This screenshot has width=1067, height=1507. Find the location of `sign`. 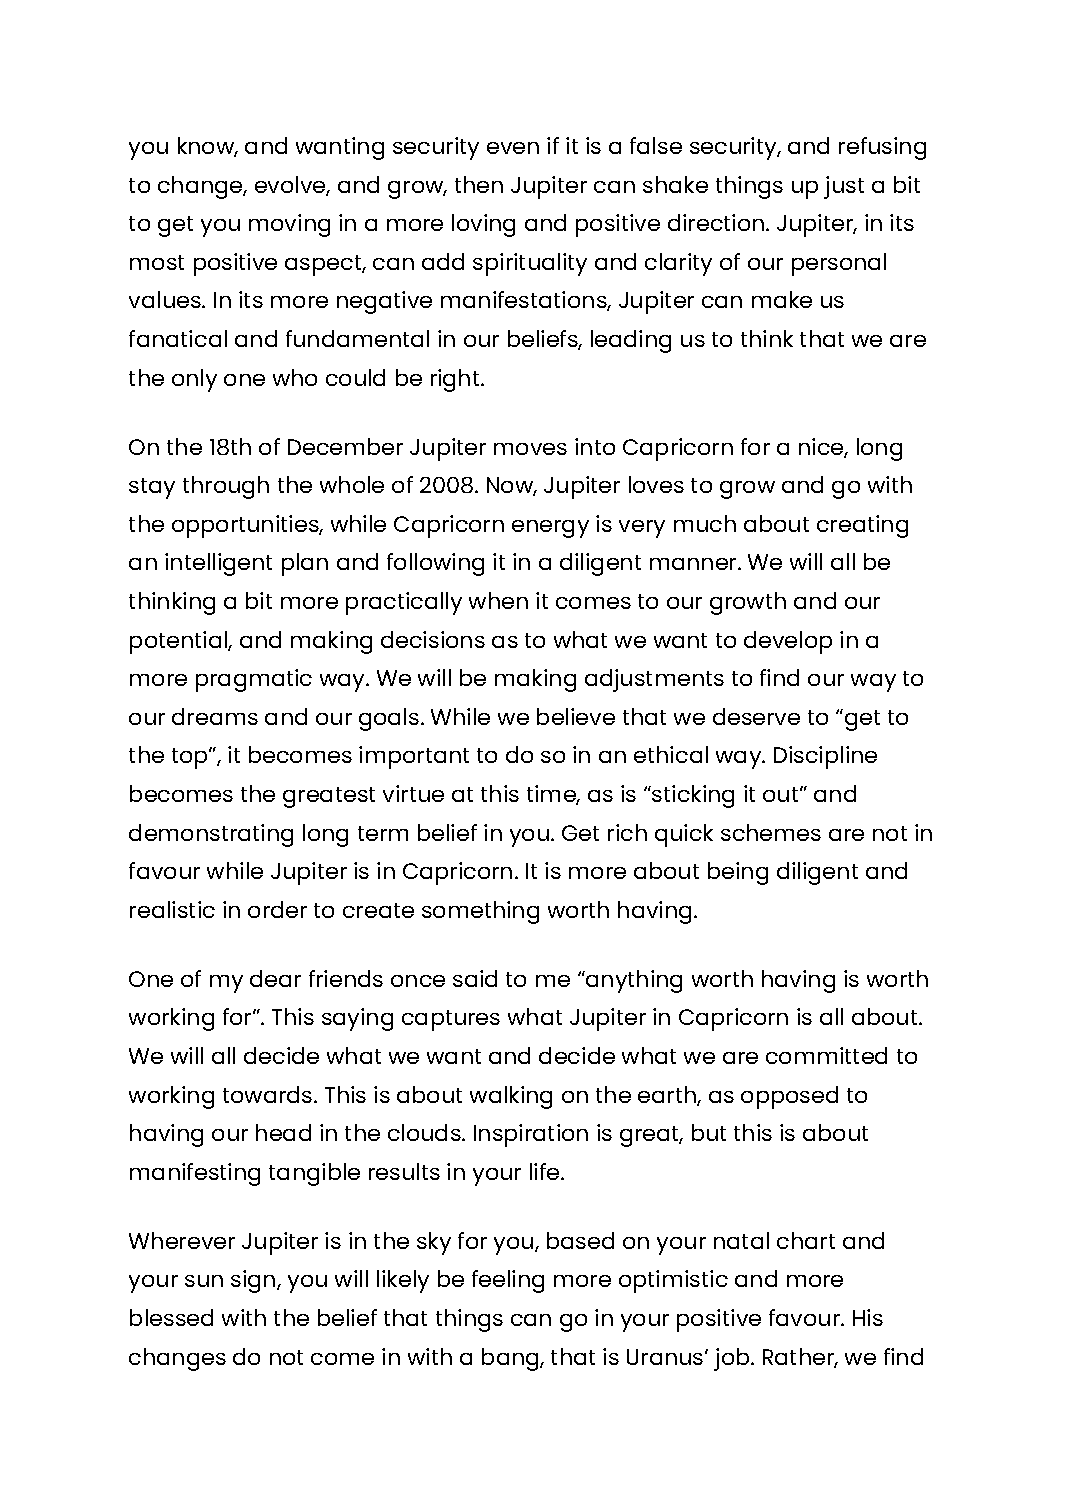

sign is located at coordinates (254, 1281).
